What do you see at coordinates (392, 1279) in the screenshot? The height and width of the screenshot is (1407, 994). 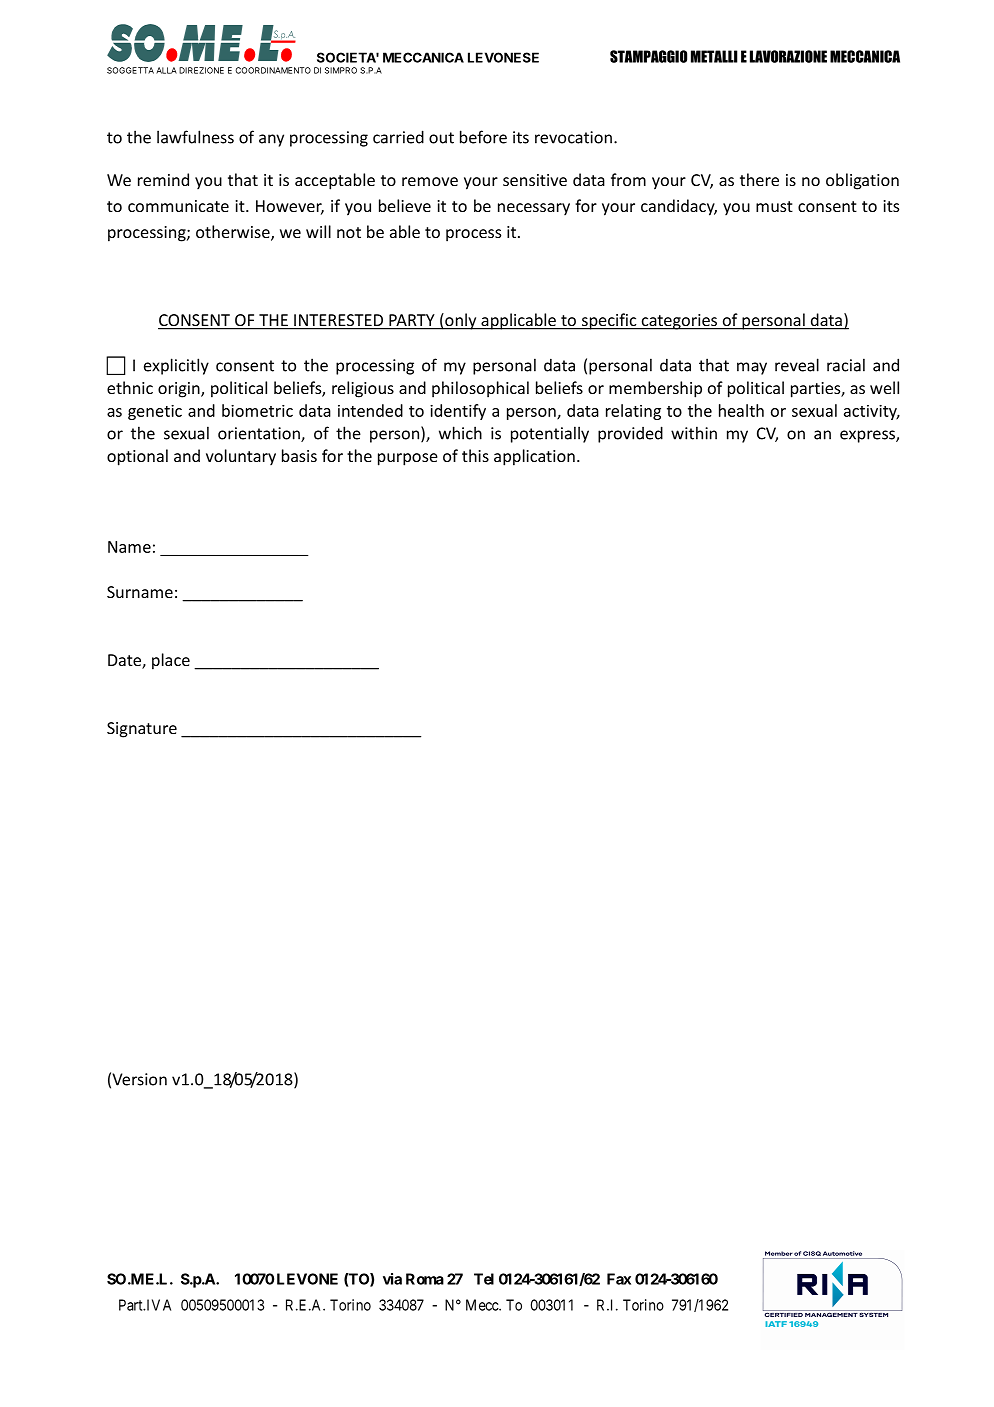 I see `via` at bounding box center [392, 1279].
